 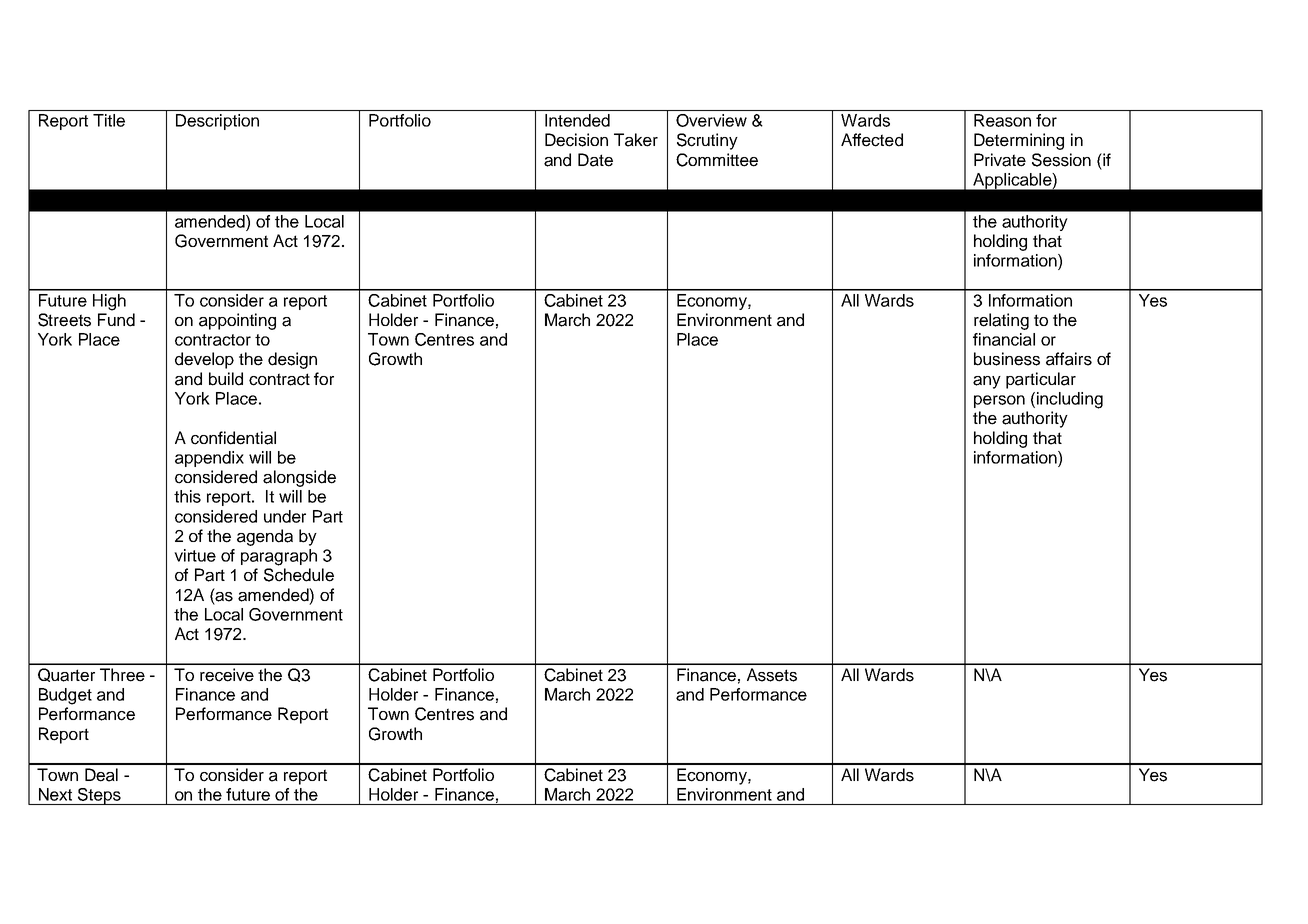 I want to click on relating, so click(x=1001, y=321).
